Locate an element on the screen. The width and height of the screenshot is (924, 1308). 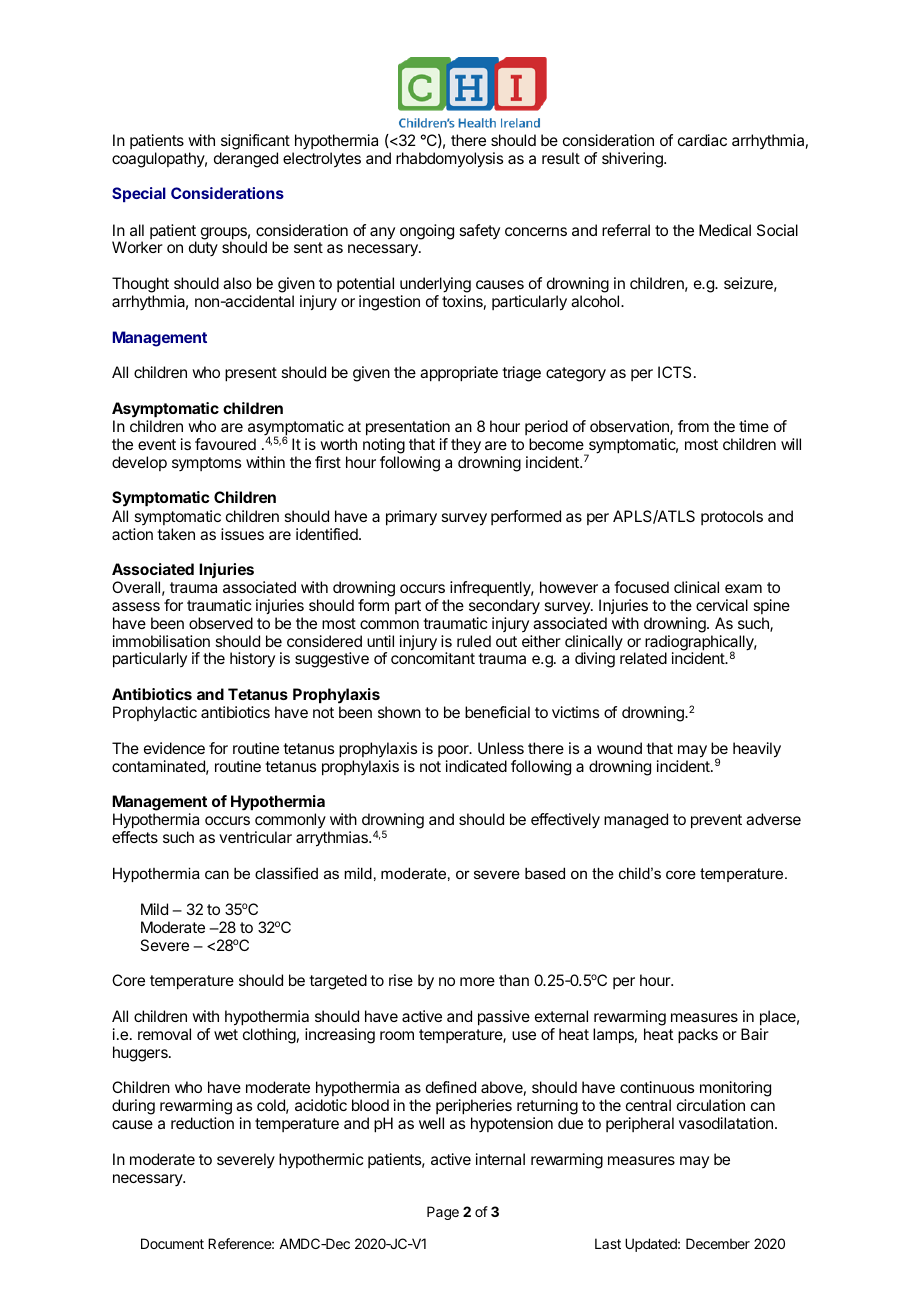
deranged is located at coordinates (246, 160).
